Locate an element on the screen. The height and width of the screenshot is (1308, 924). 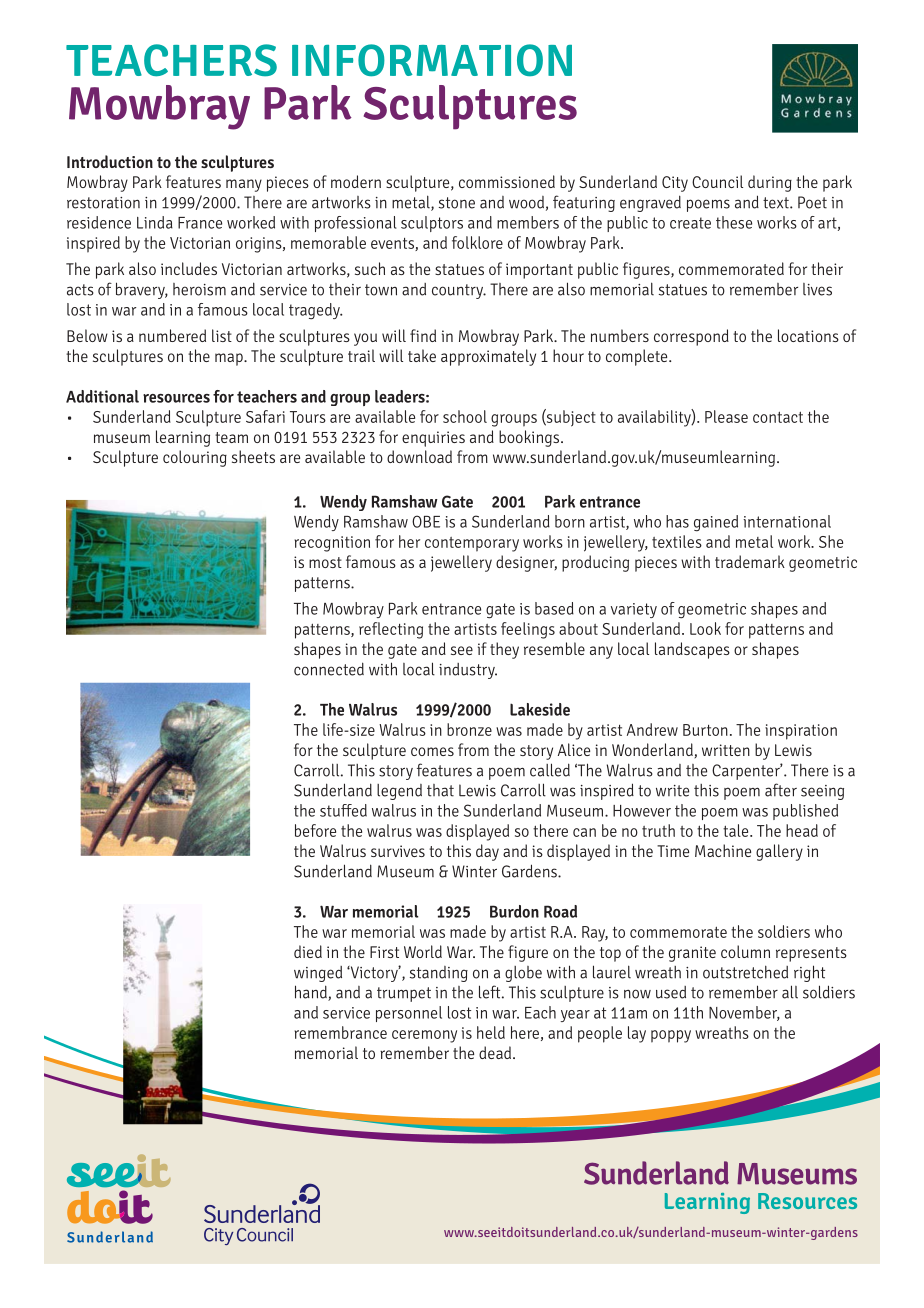
find is located at coordinates (423, 335).
